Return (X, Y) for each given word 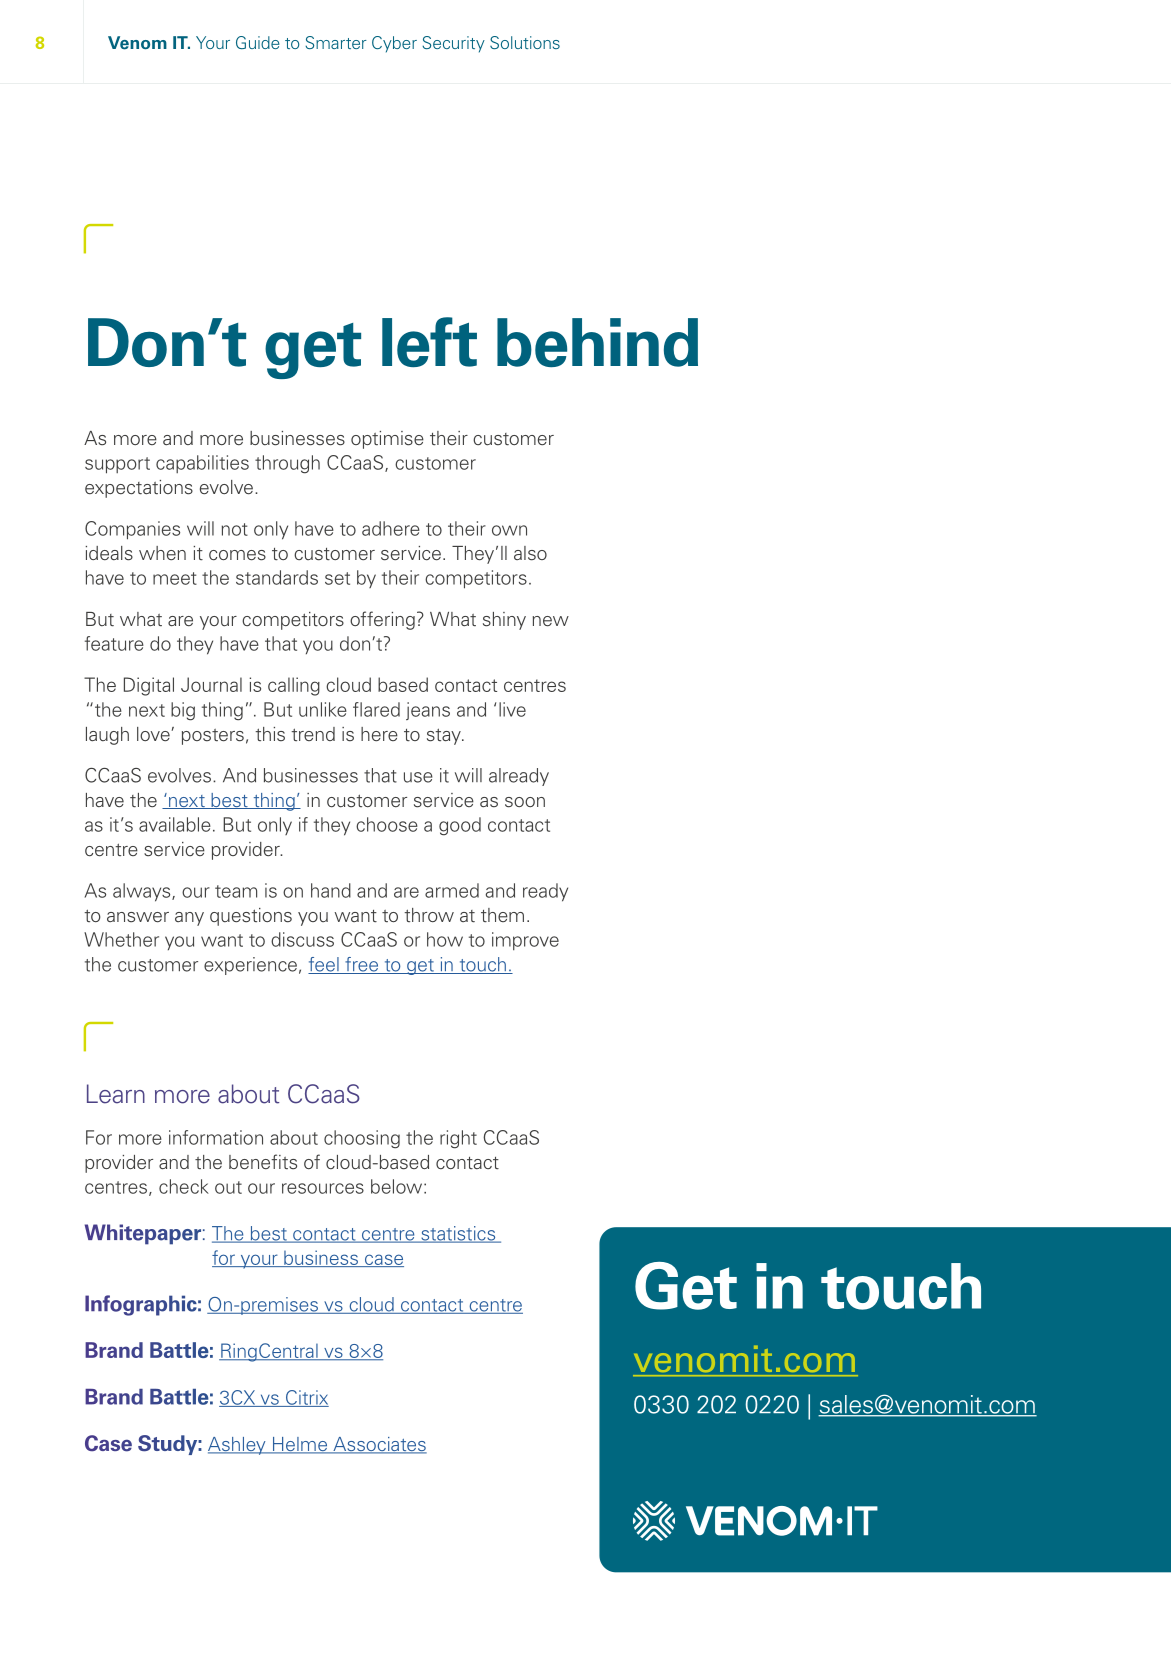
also (530, 553)
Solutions (525, 42)
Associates (379, 1445)
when (162, 553)
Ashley (238, 1446)
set (337, 578)
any (189, 919)
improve (525, 941)
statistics (458, 1234)
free (362, 965)
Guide (258, 42)
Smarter (336, 42)
